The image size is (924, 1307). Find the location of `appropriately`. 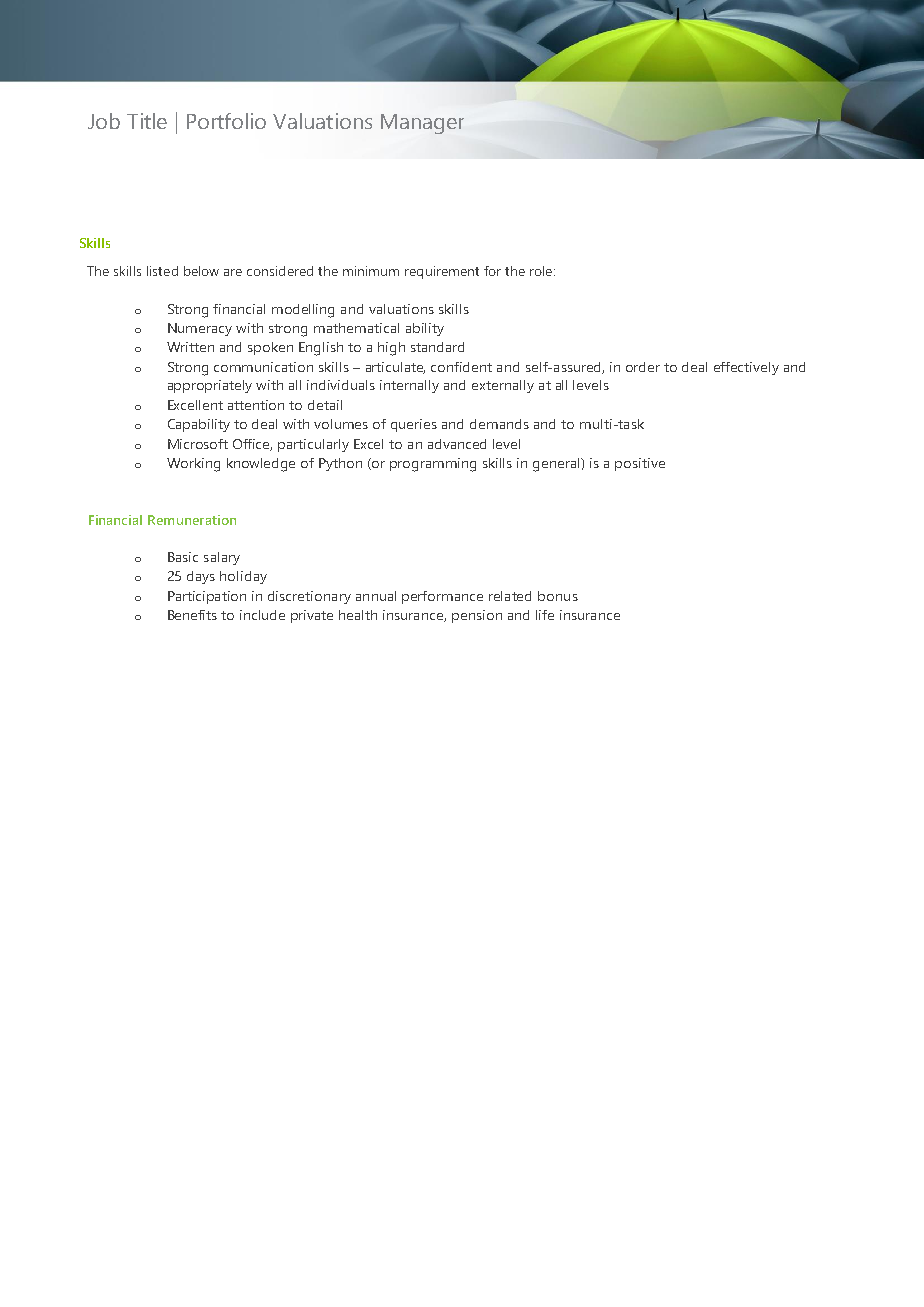

appropriately is located at coordinates (210, 386).
